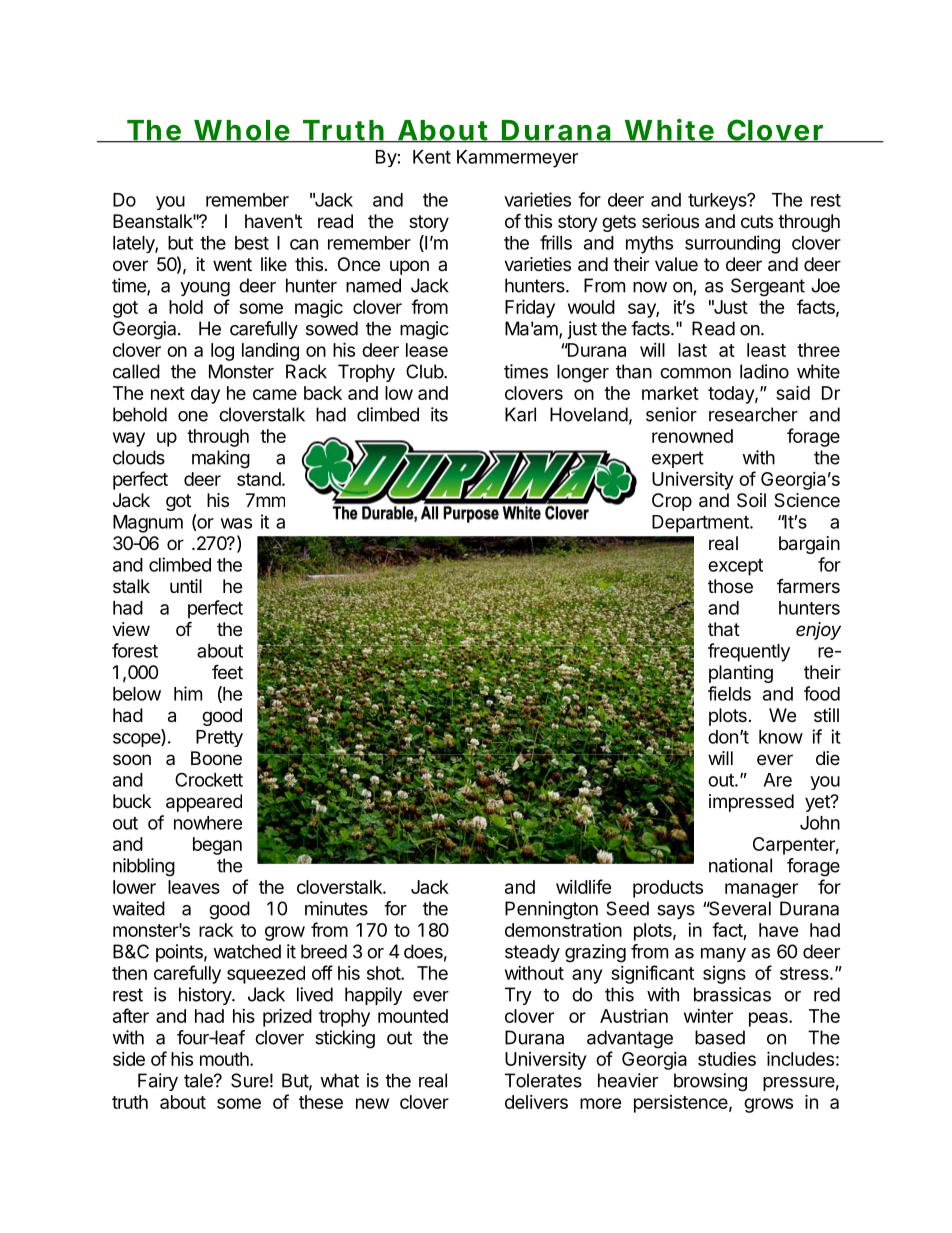  I want to click on impressed, so click(751, 803).
